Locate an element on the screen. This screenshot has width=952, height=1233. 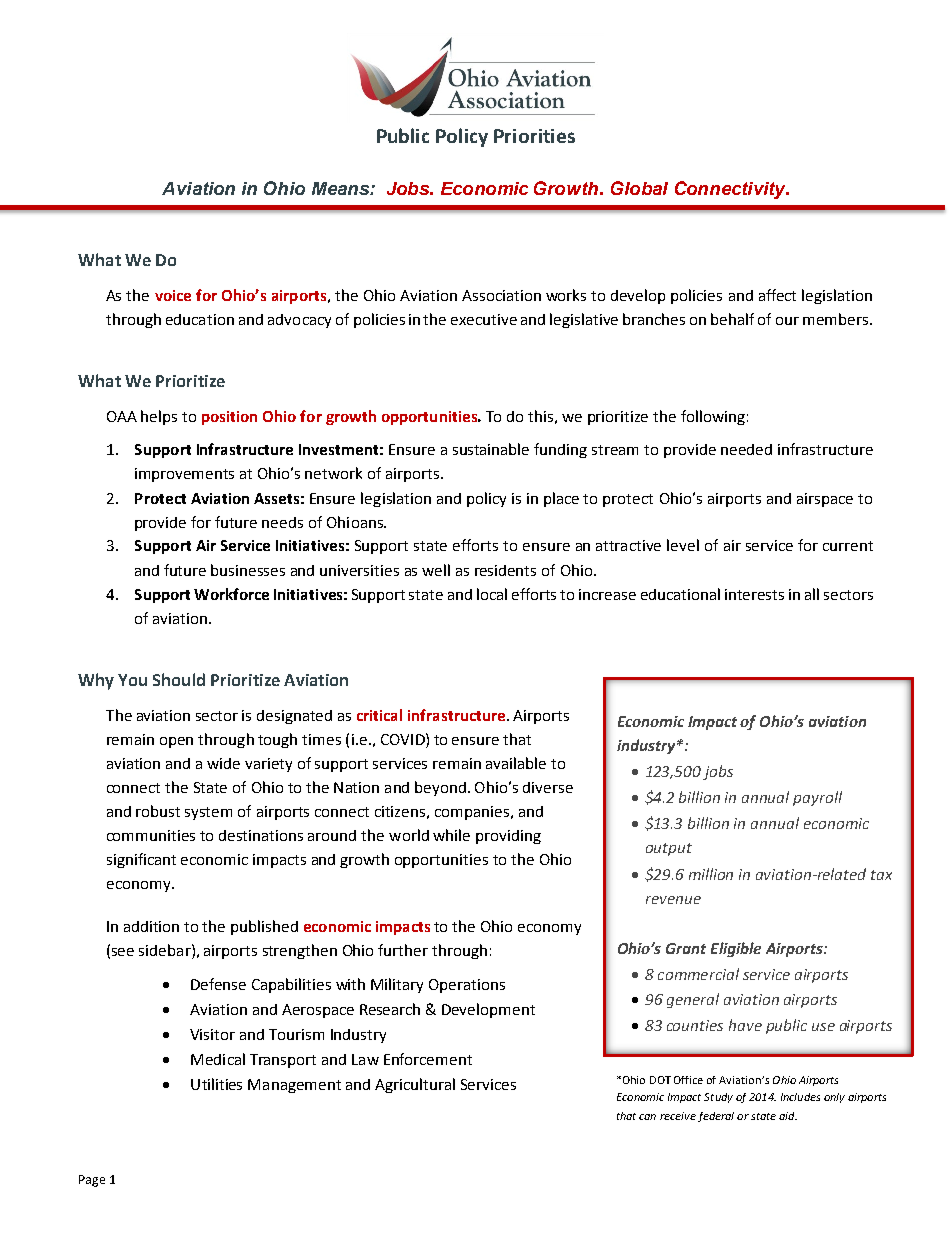
local is located at coordinates (492, 594).
